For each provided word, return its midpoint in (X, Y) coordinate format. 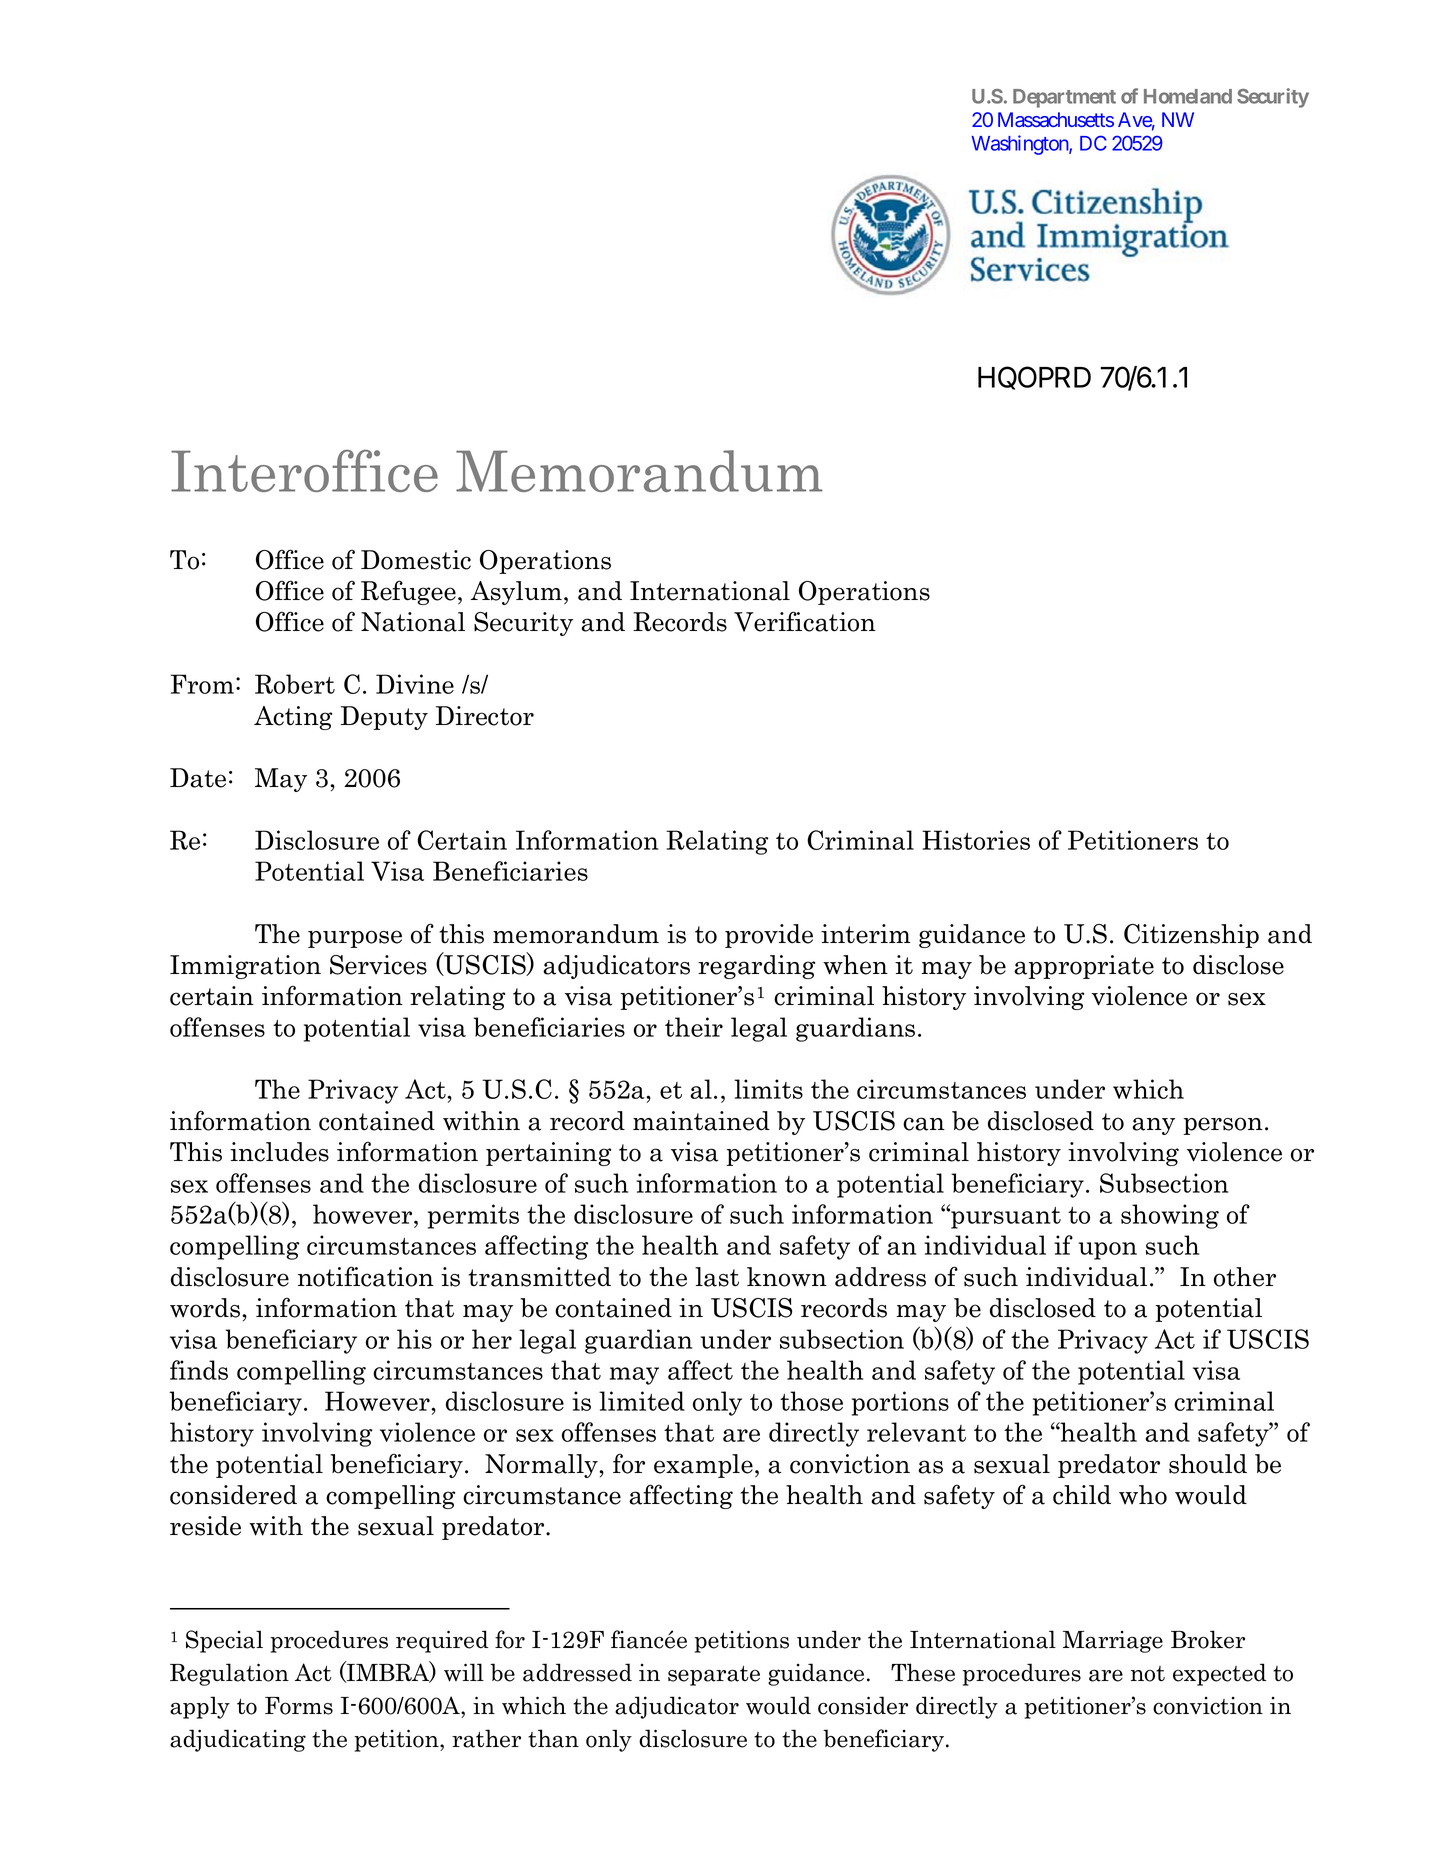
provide (769, 936)
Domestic (416, 560)
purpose (355, 939)
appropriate (1084, 967)
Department (1064, 98)
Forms (299, 1706)
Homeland (1188, 96)
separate (714, 1676)
